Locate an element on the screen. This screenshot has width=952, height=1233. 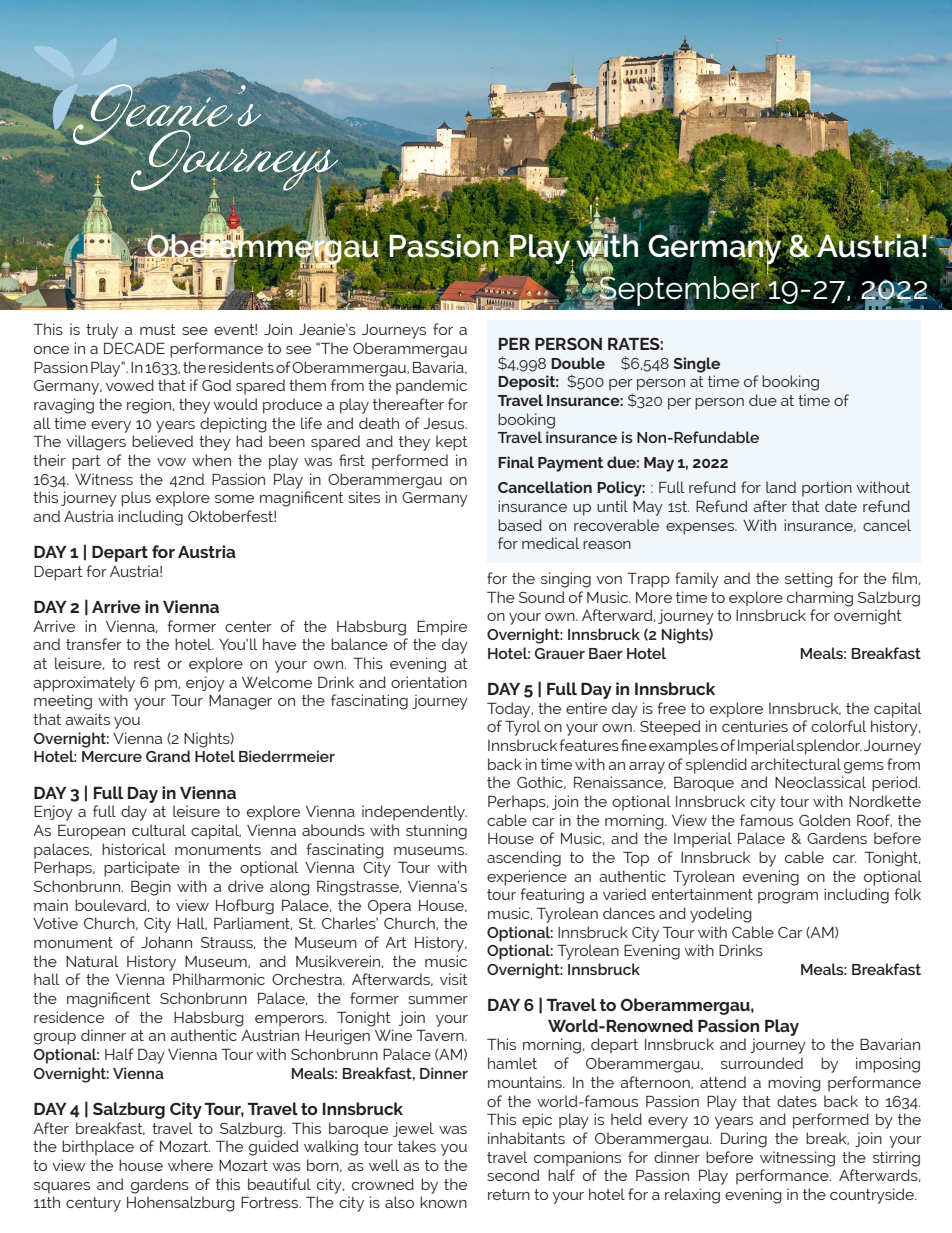
where is located at coordinates (190, 1165).
